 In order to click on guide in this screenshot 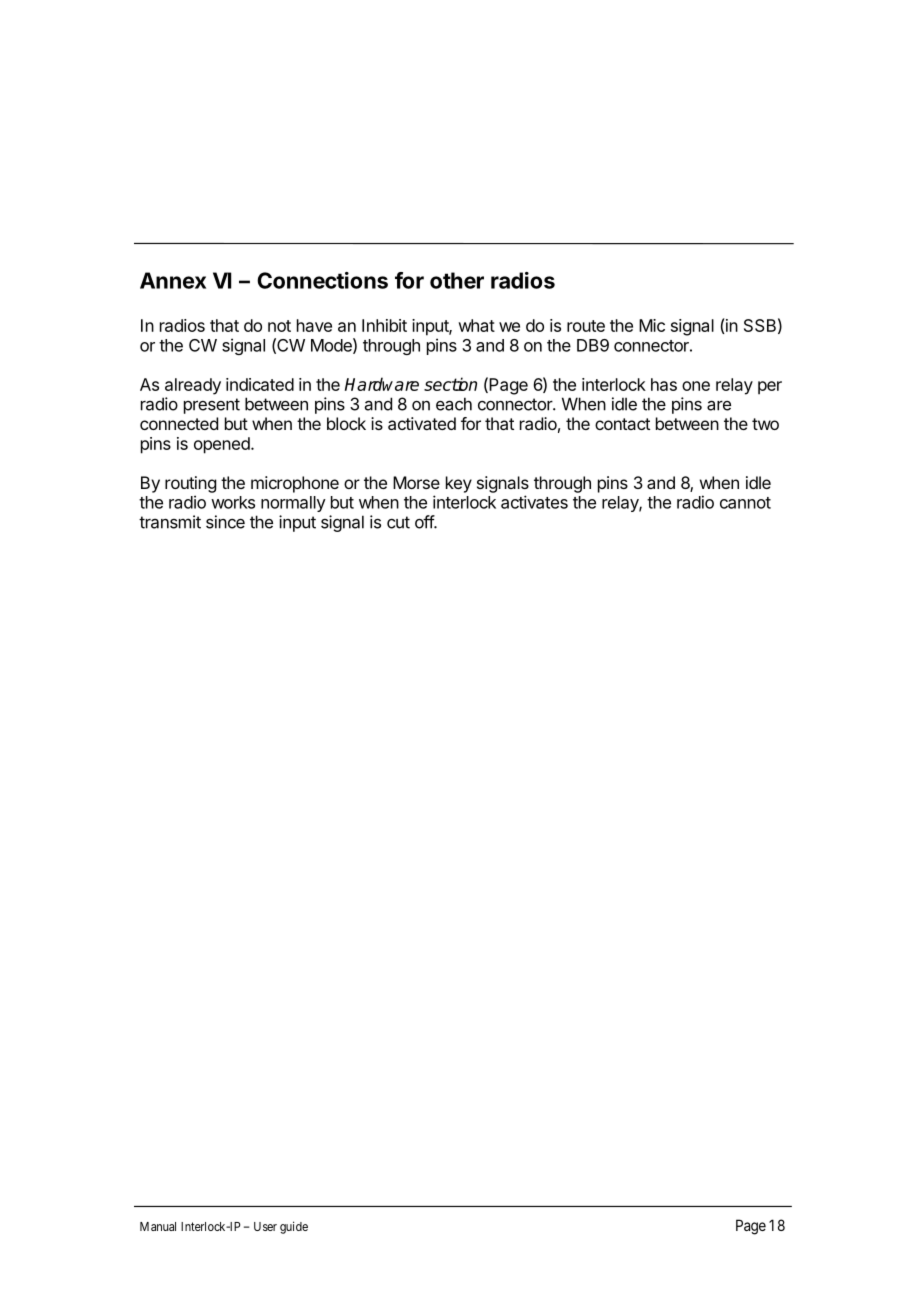, I will do `click(294, 1227)`.
